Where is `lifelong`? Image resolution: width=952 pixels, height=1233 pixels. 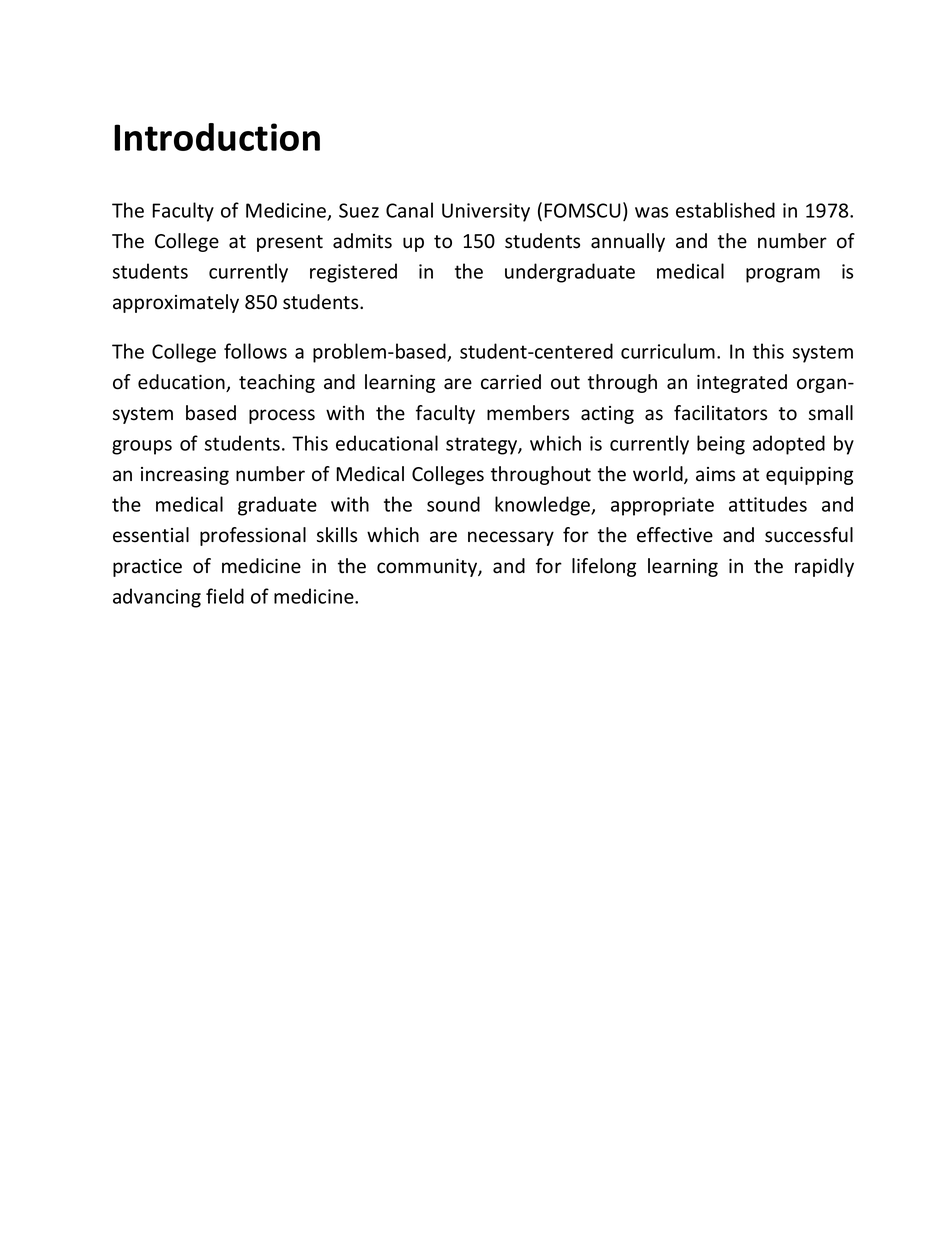
lifelong is located at coordinates (604, 567).
